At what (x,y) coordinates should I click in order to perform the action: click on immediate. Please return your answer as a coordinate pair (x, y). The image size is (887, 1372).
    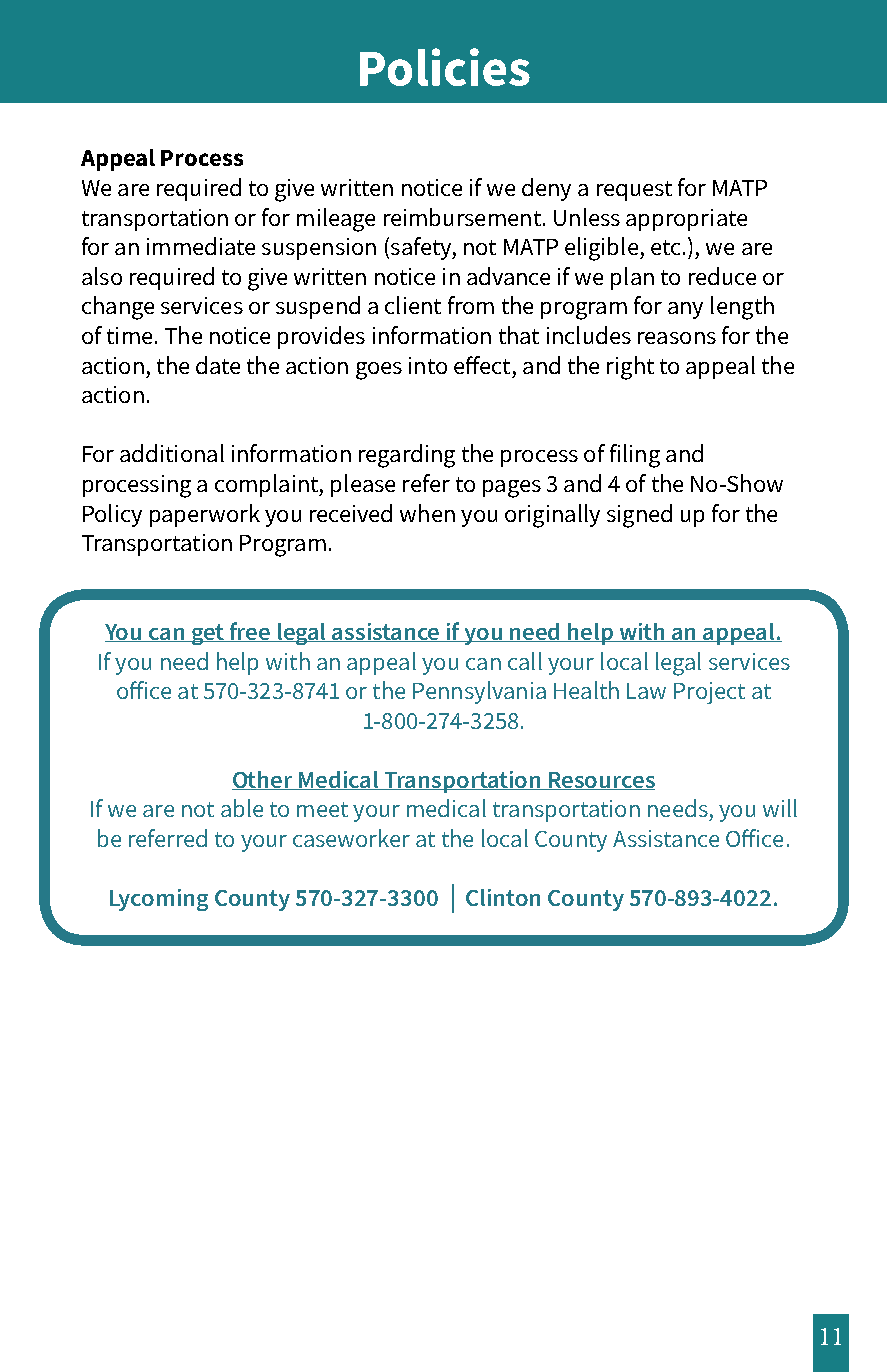
    Looking at the image, I should click on (201, 246).
